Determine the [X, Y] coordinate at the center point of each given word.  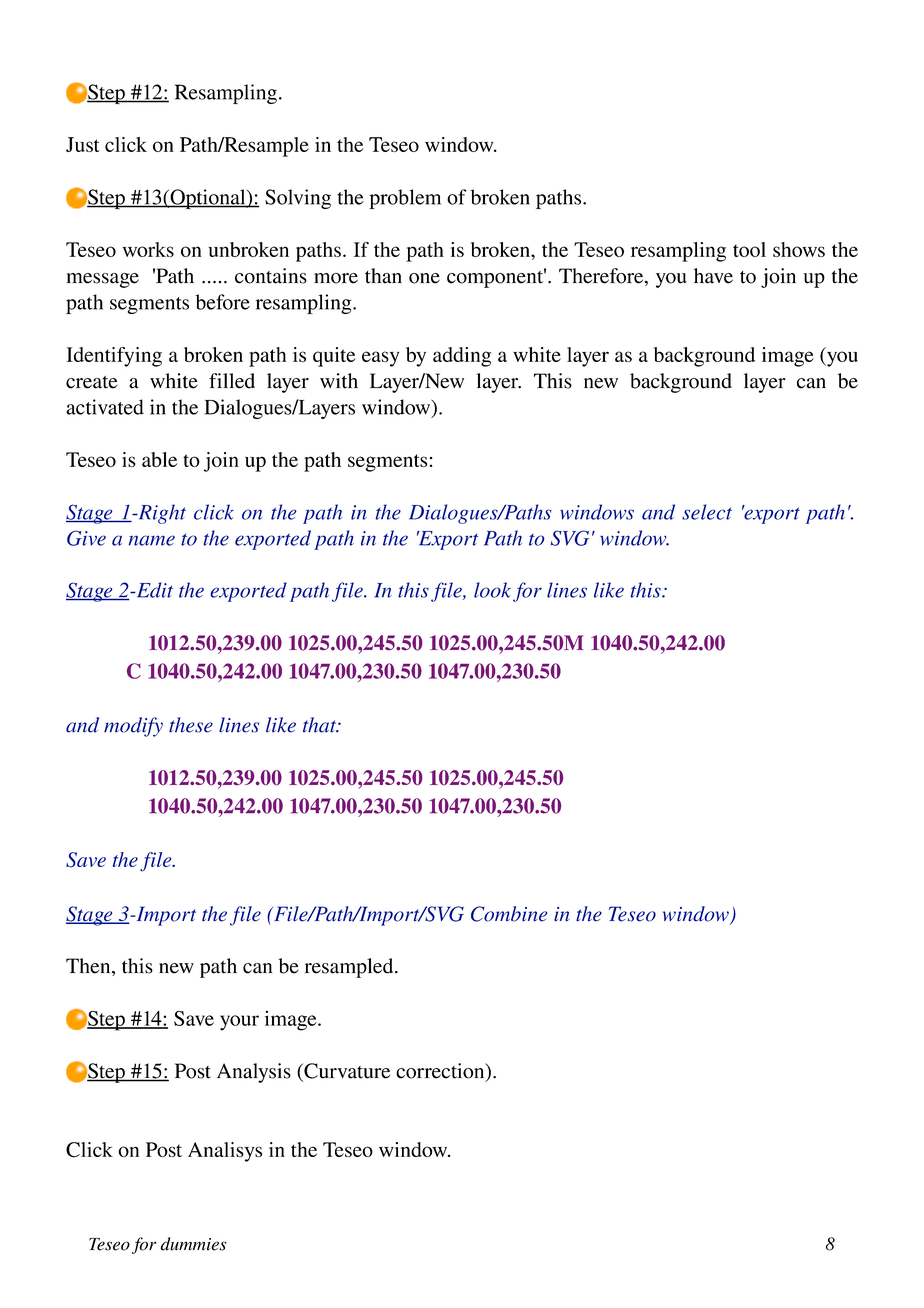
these [191, 725]
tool [749, 249]
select [707, 512]
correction [441, 1072]
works [148, 249]
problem [405, 199]
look [492, 590]
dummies [194, 1244]
